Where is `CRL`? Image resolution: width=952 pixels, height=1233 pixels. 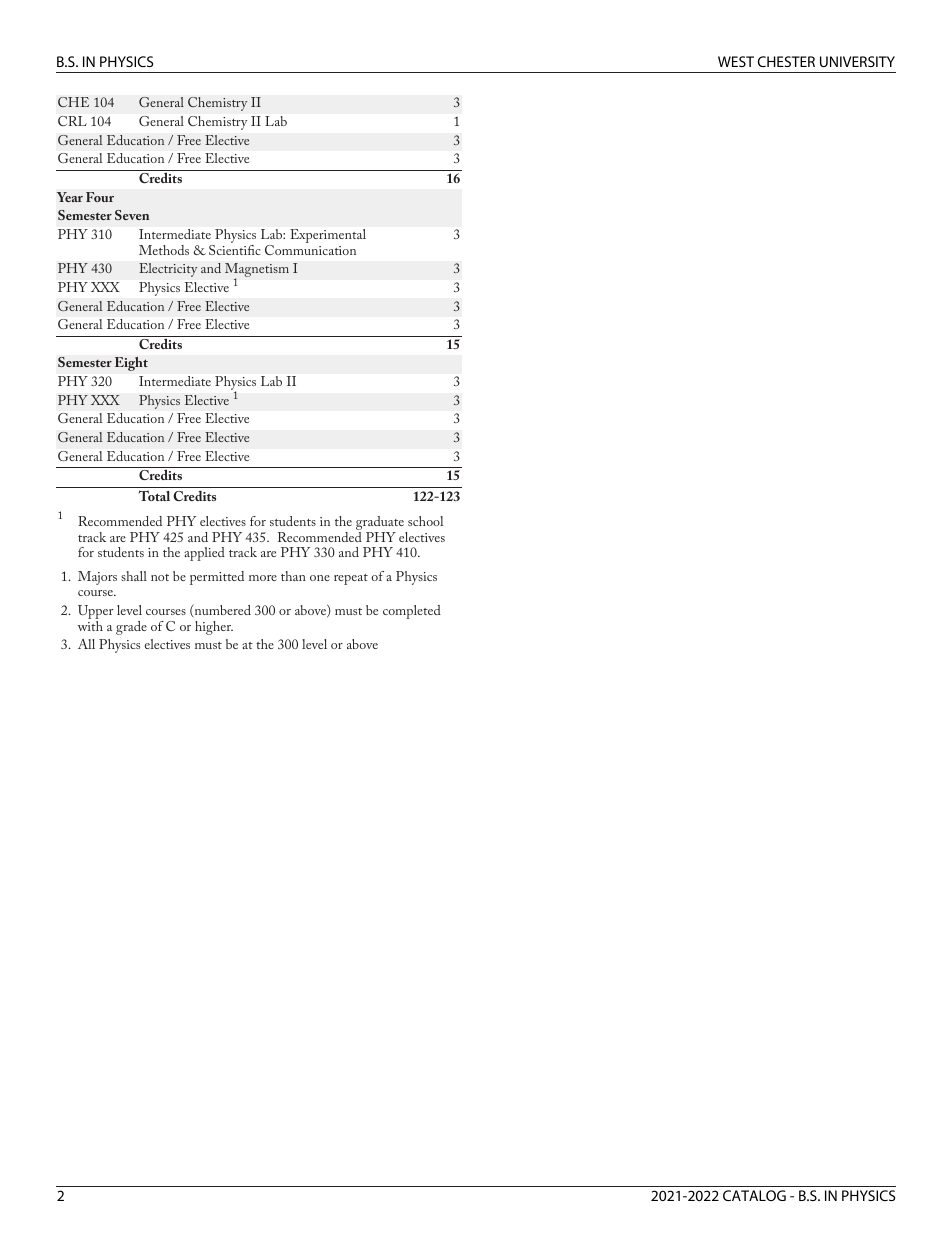 CRL is located at coordinates (72, 121).
